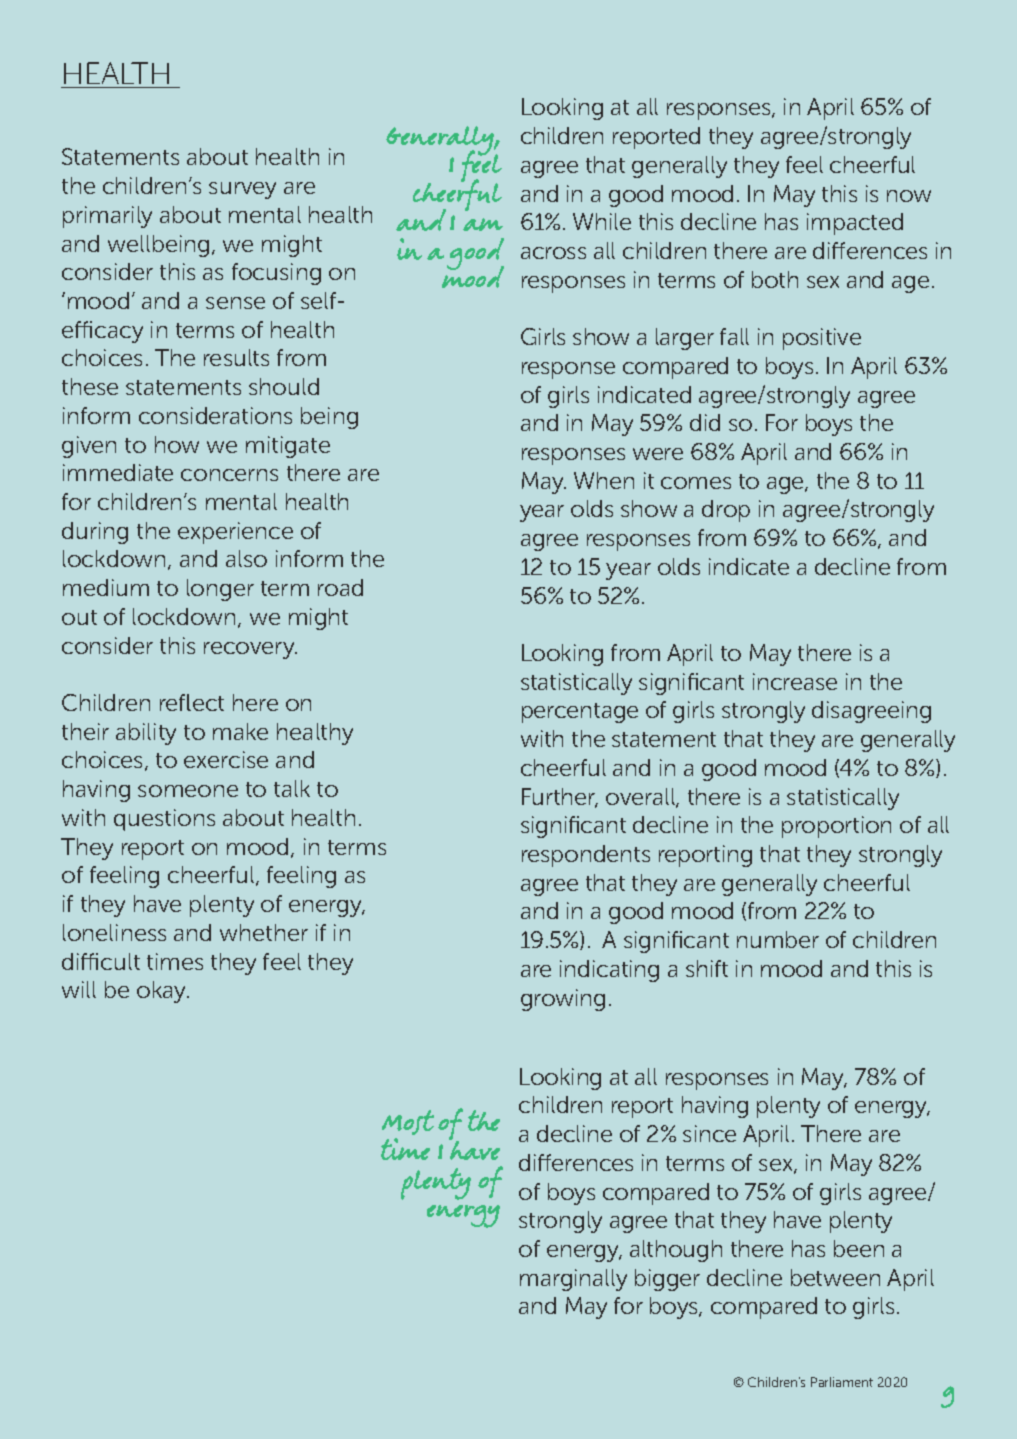 Image resolution: width=1017 pixels, height=1439 pixels. I want to click on Most, so click(408, 1122).
